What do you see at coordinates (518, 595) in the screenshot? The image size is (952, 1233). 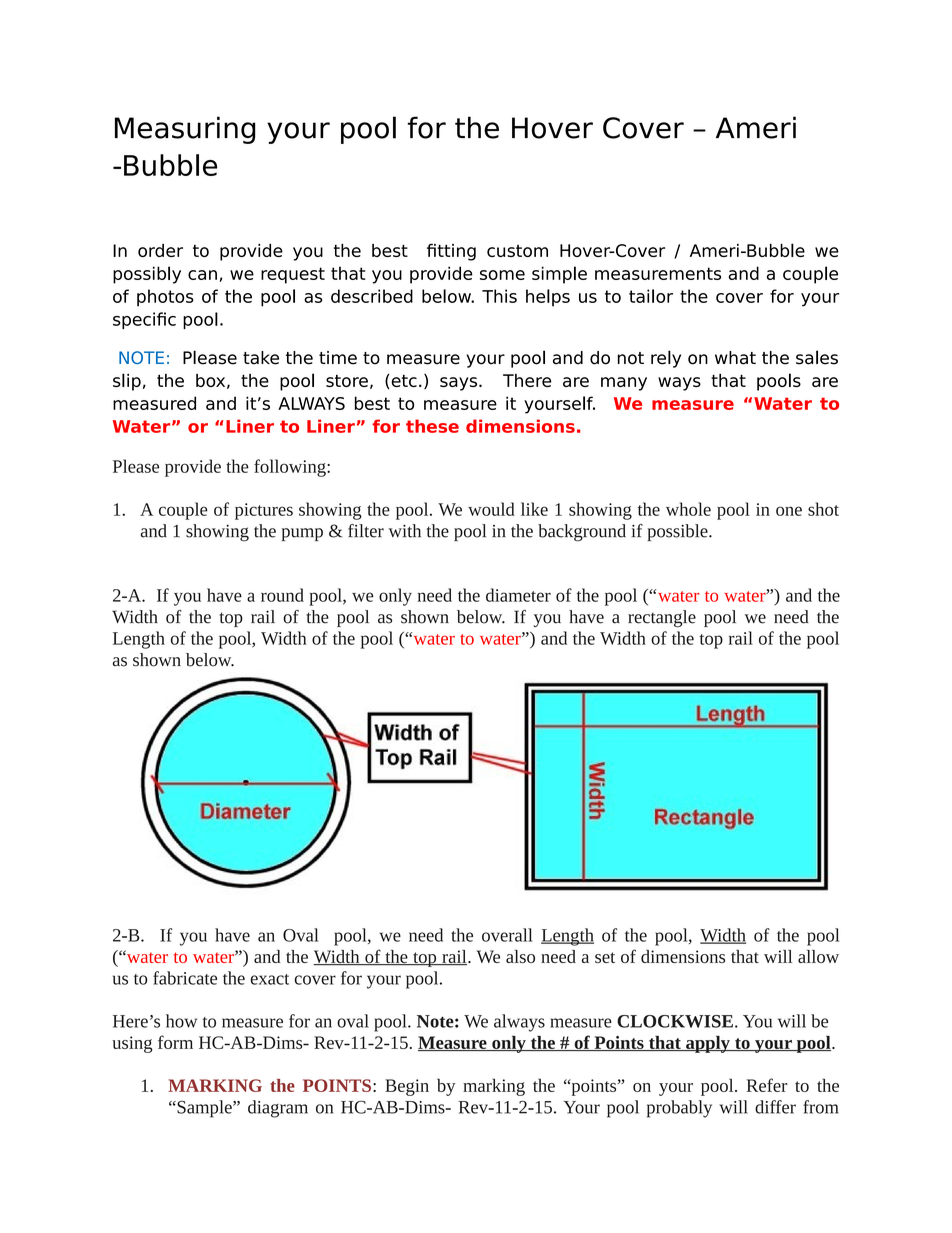 I see `diameter` at bounding box center [518, 595].
